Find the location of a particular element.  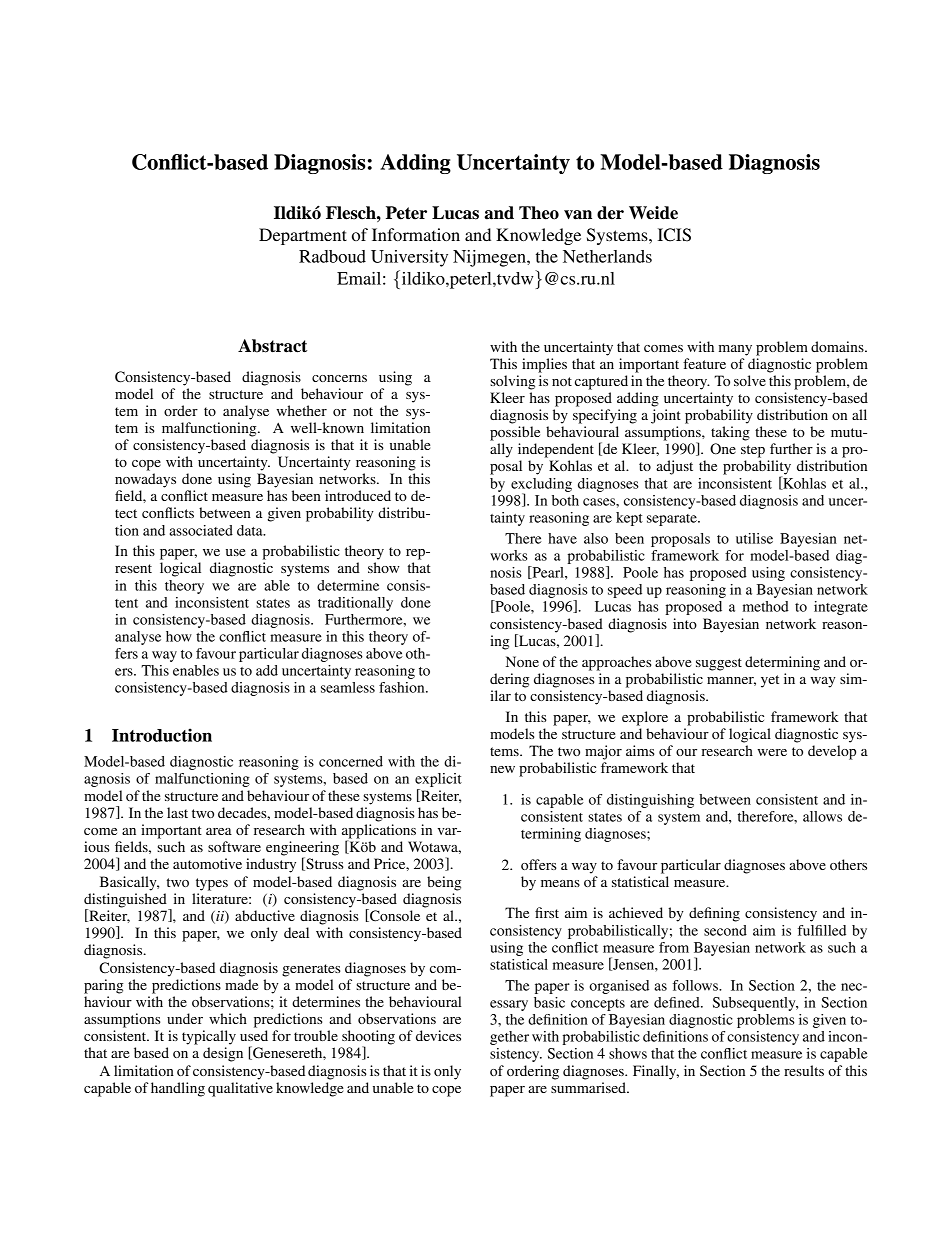

suggest is located at coordinates (719, 664).
